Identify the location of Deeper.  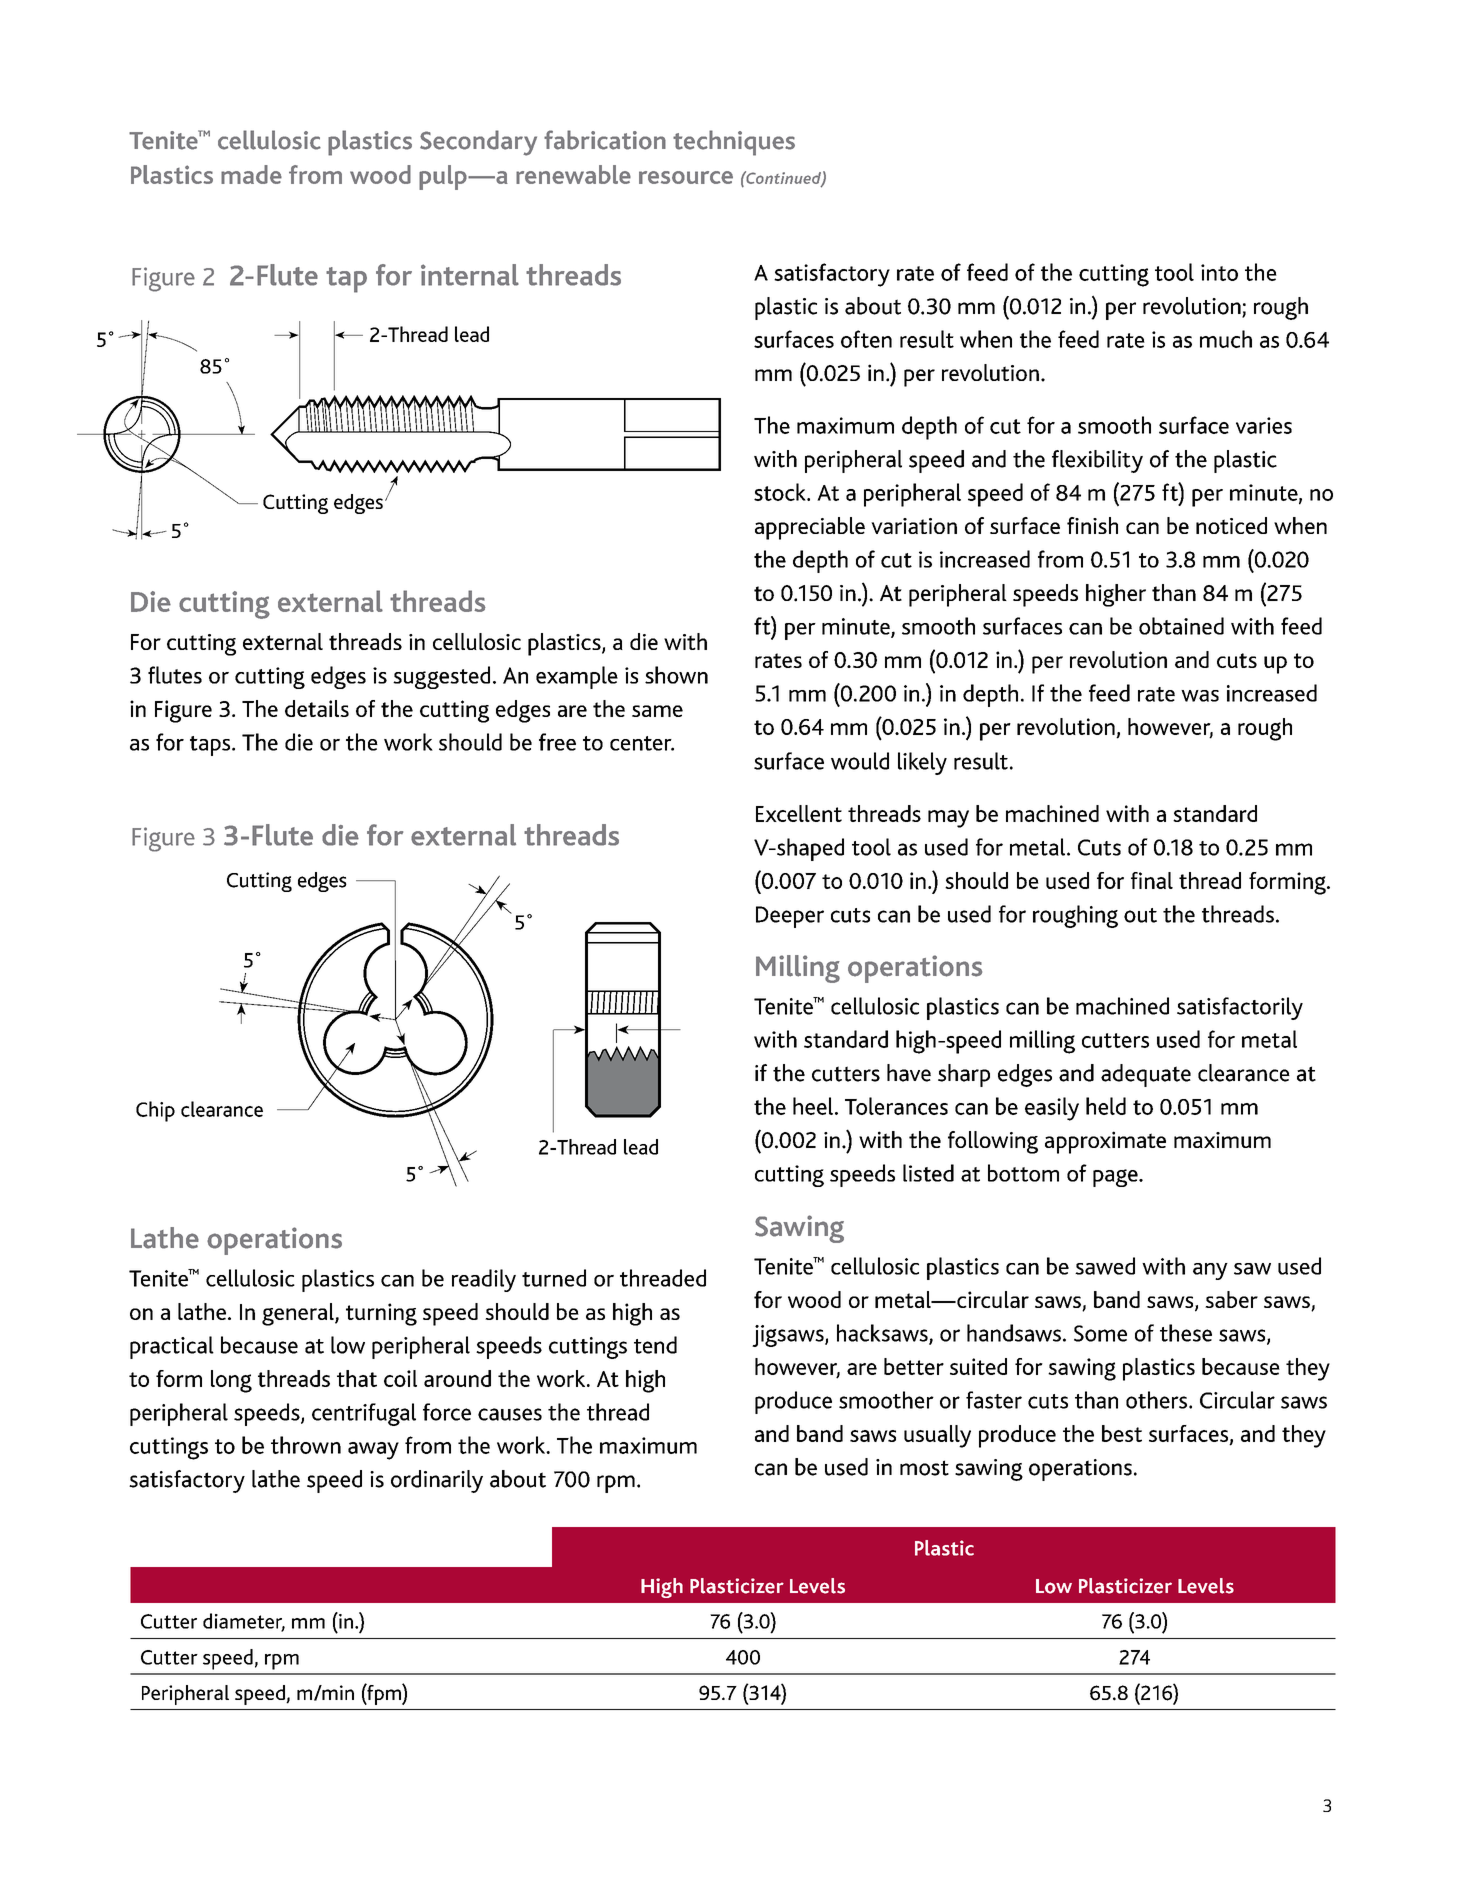
(790, 917).
